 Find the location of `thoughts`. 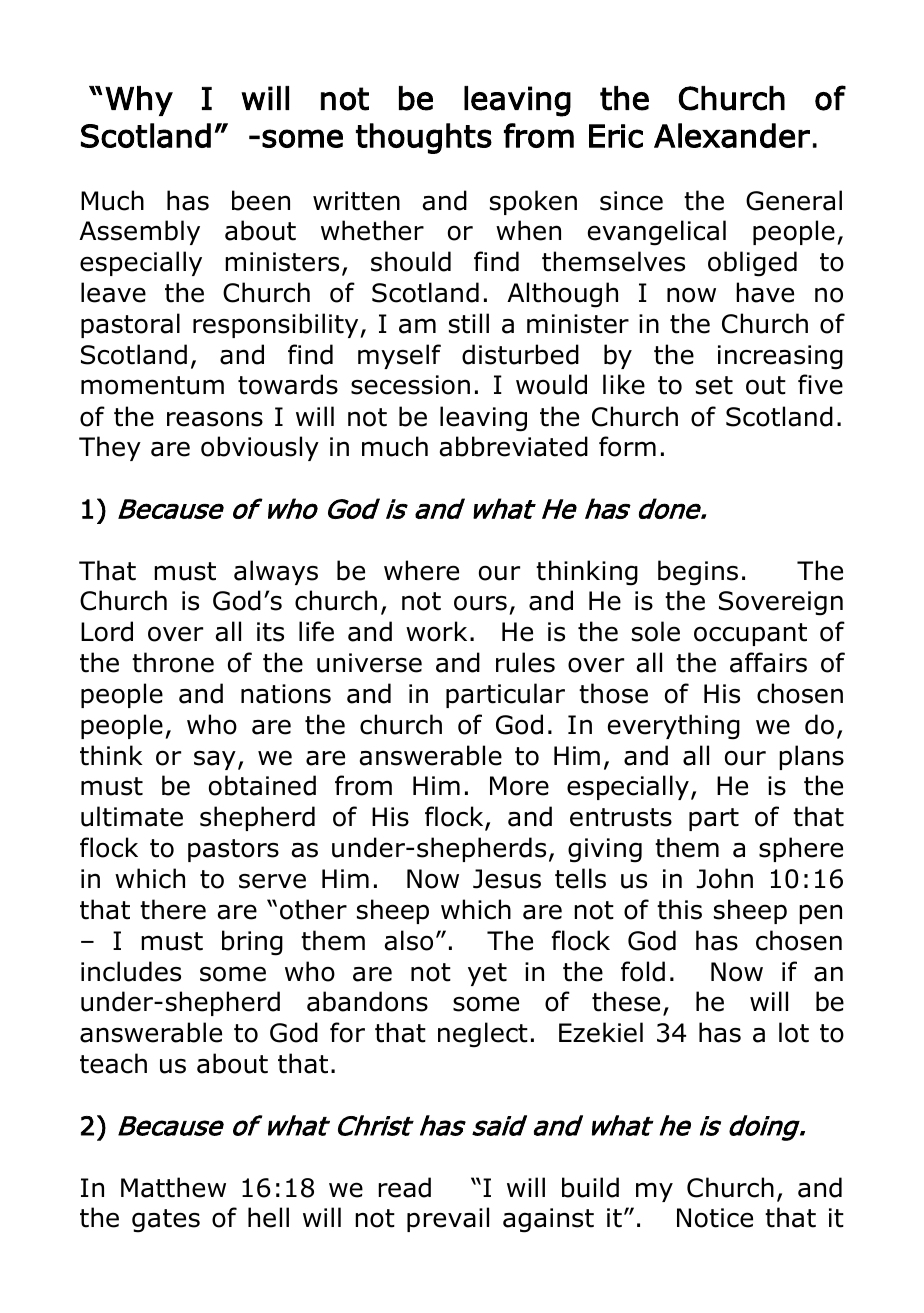

thoughts is located at coordinates (424, 138).
